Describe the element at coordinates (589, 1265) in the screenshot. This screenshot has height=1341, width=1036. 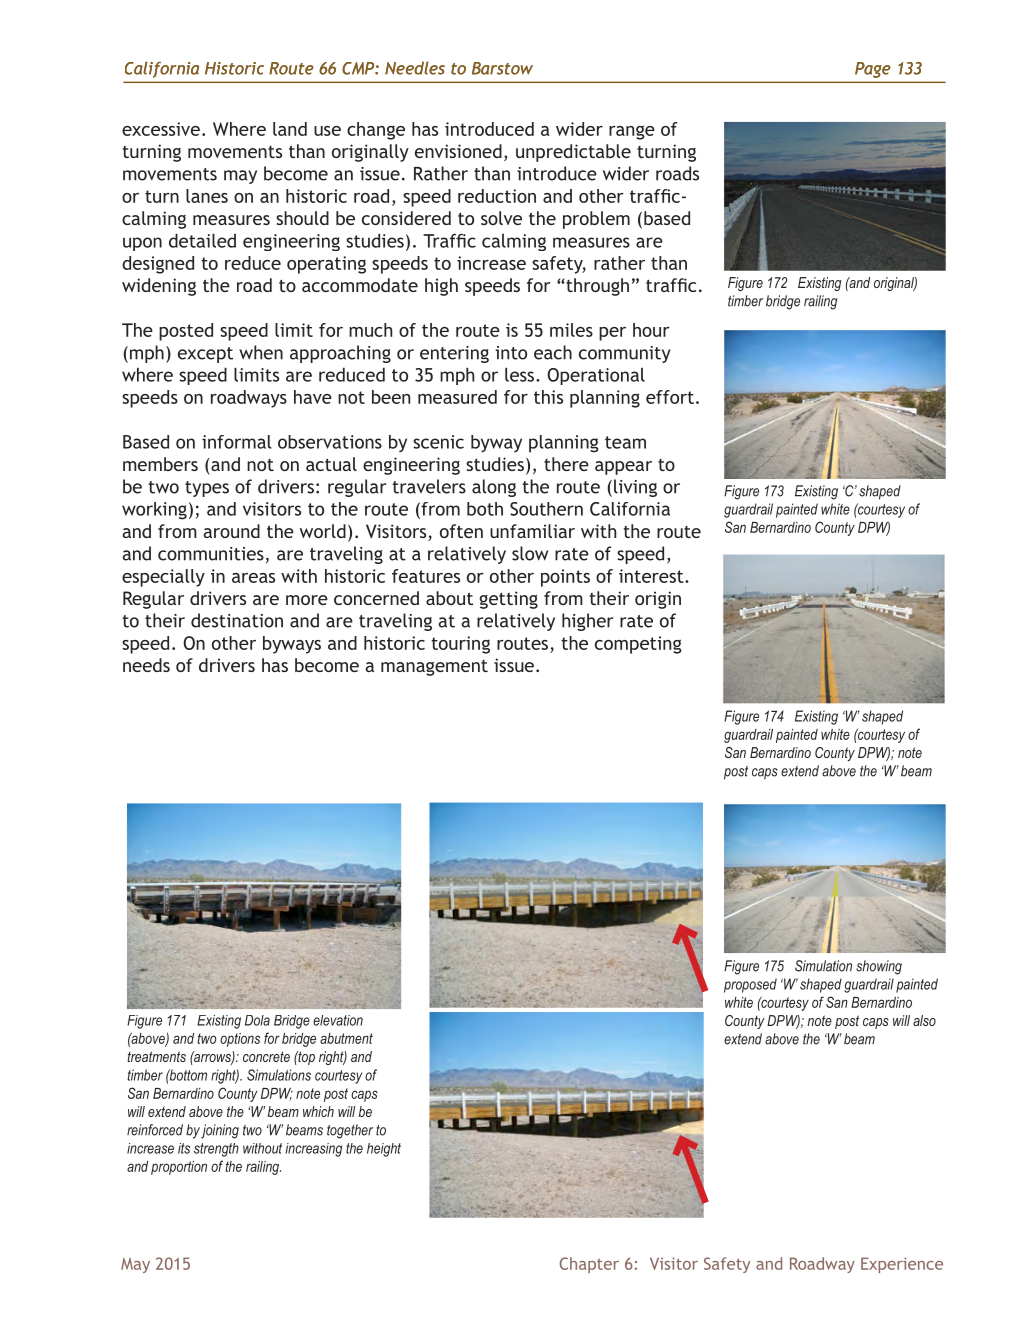
I see `Chapter` at that location.
